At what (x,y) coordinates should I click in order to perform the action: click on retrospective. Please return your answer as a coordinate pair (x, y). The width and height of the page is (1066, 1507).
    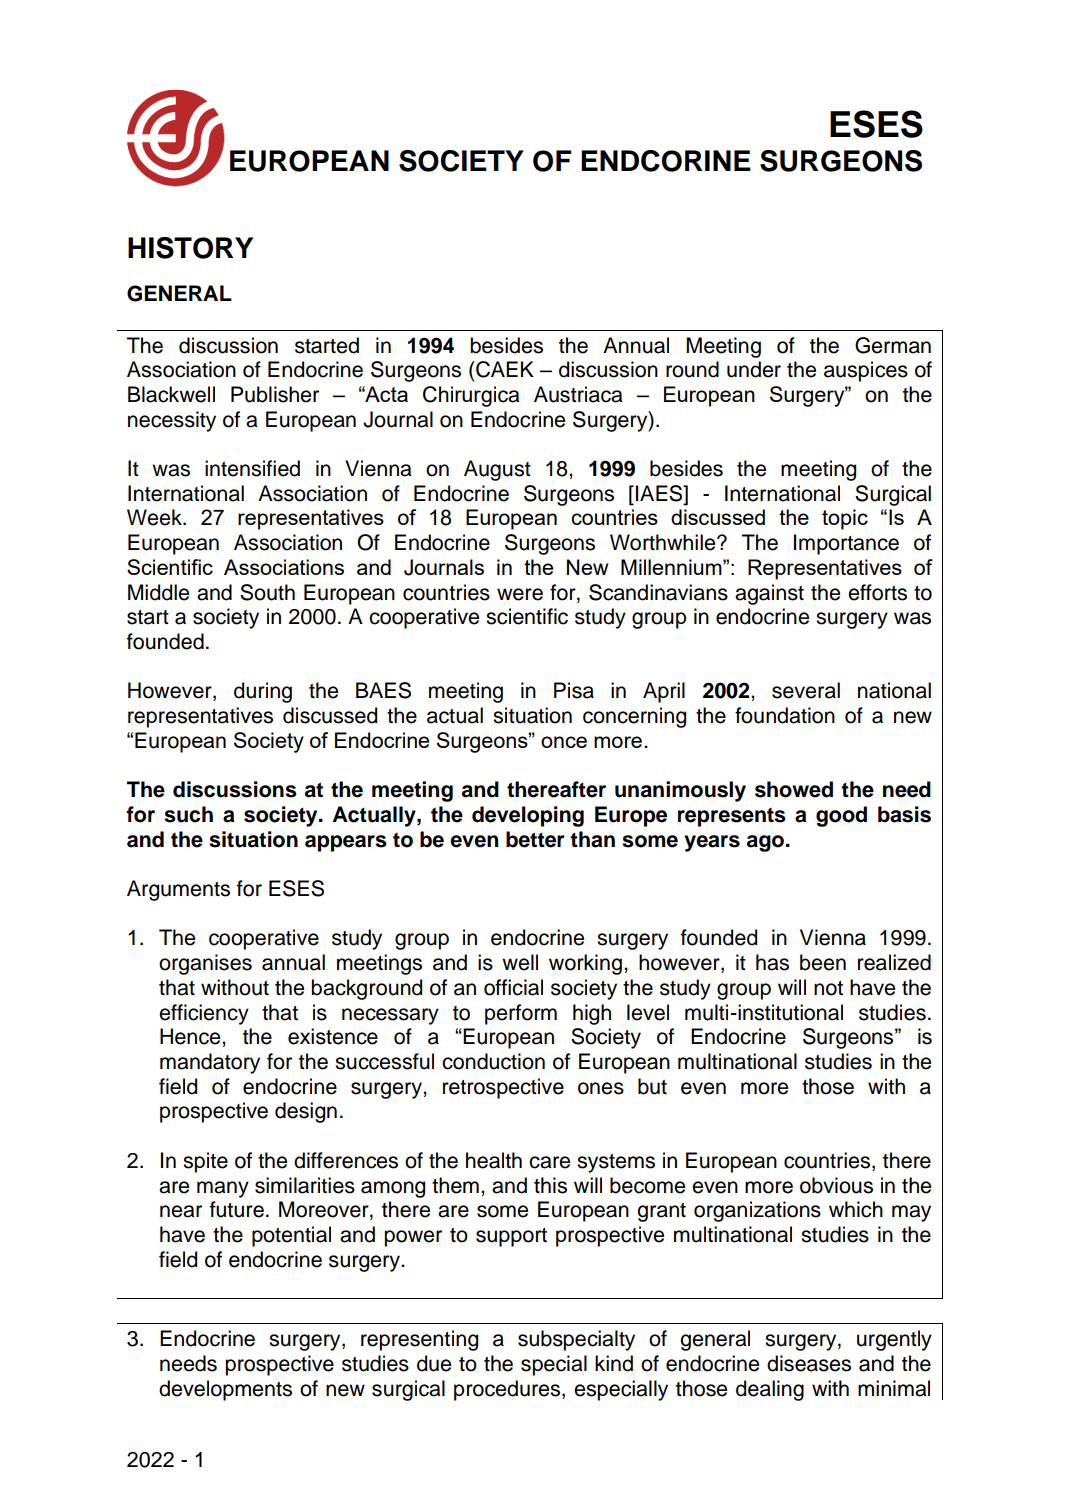
    Looking at the image, I should click on (503, 1088).
